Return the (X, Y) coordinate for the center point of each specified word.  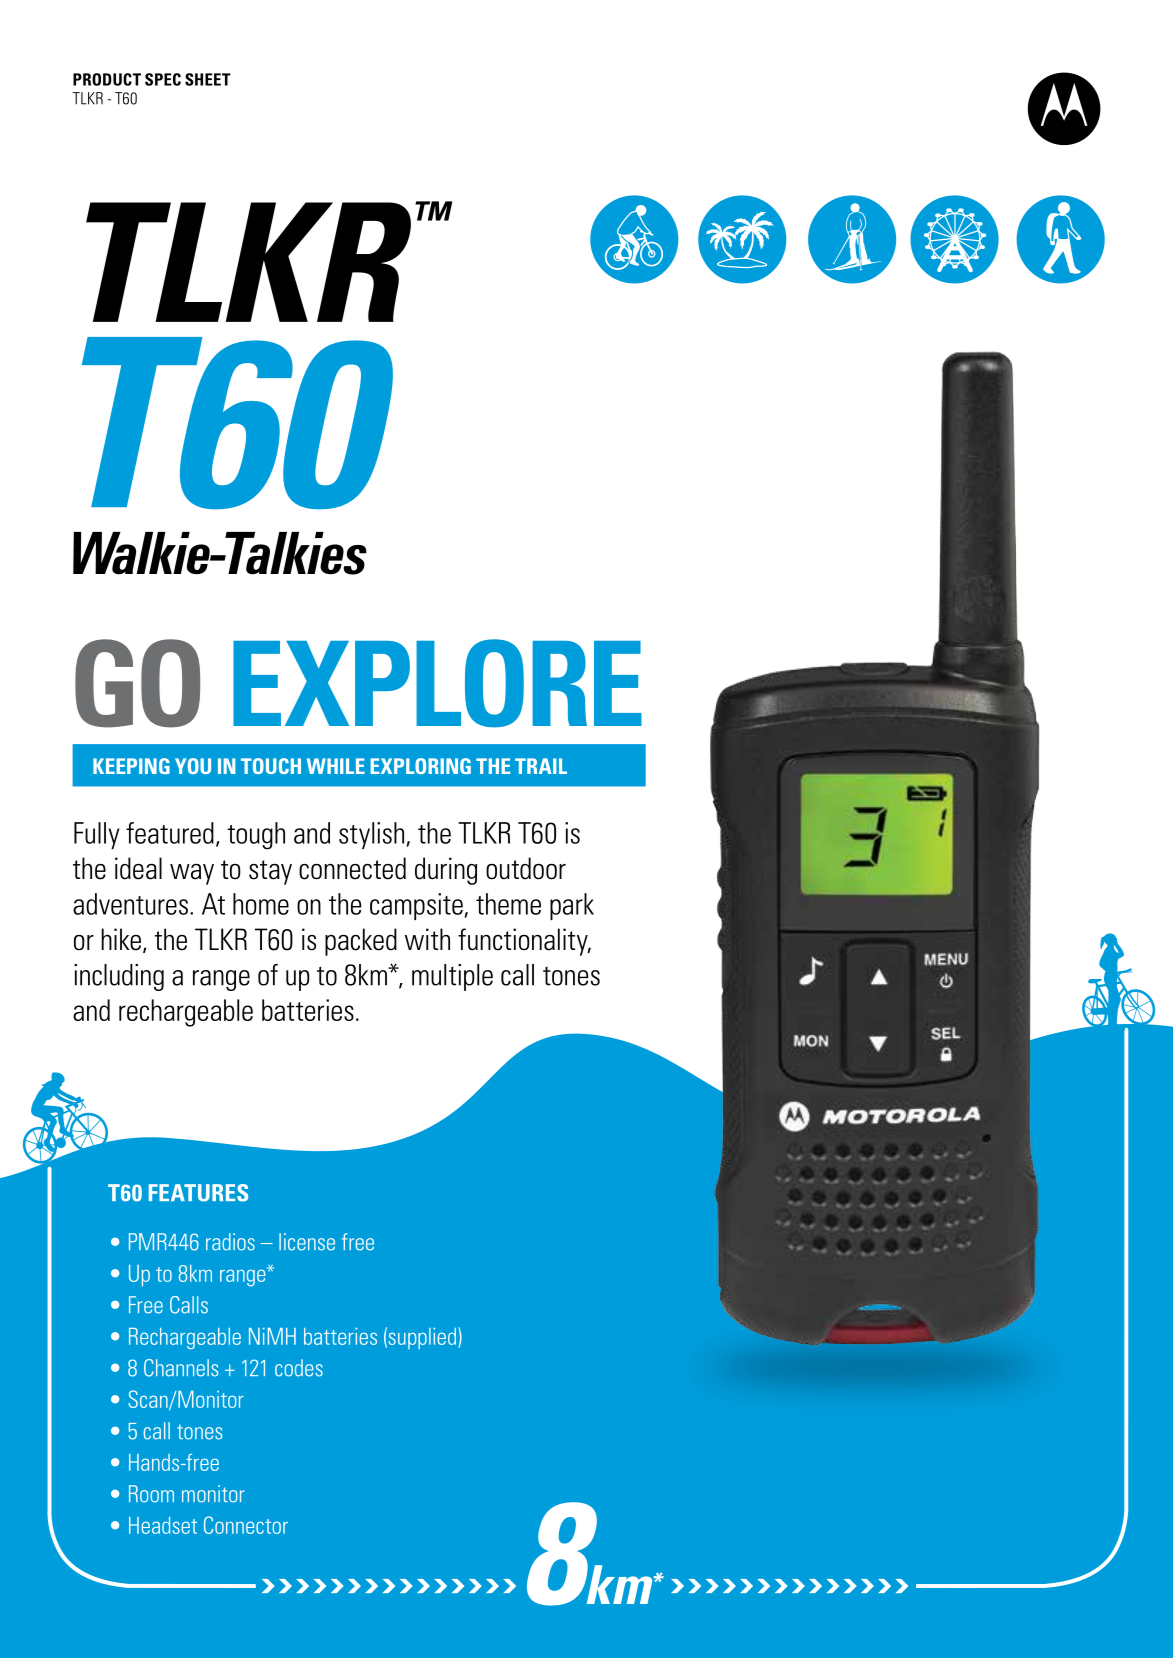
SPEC (163, 79)
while (336, 766)
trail (541, 766)
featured (170, 833)
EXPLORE (437, 683)
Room (151, 1494)
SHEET (208, 79)
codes (299, 1368)
